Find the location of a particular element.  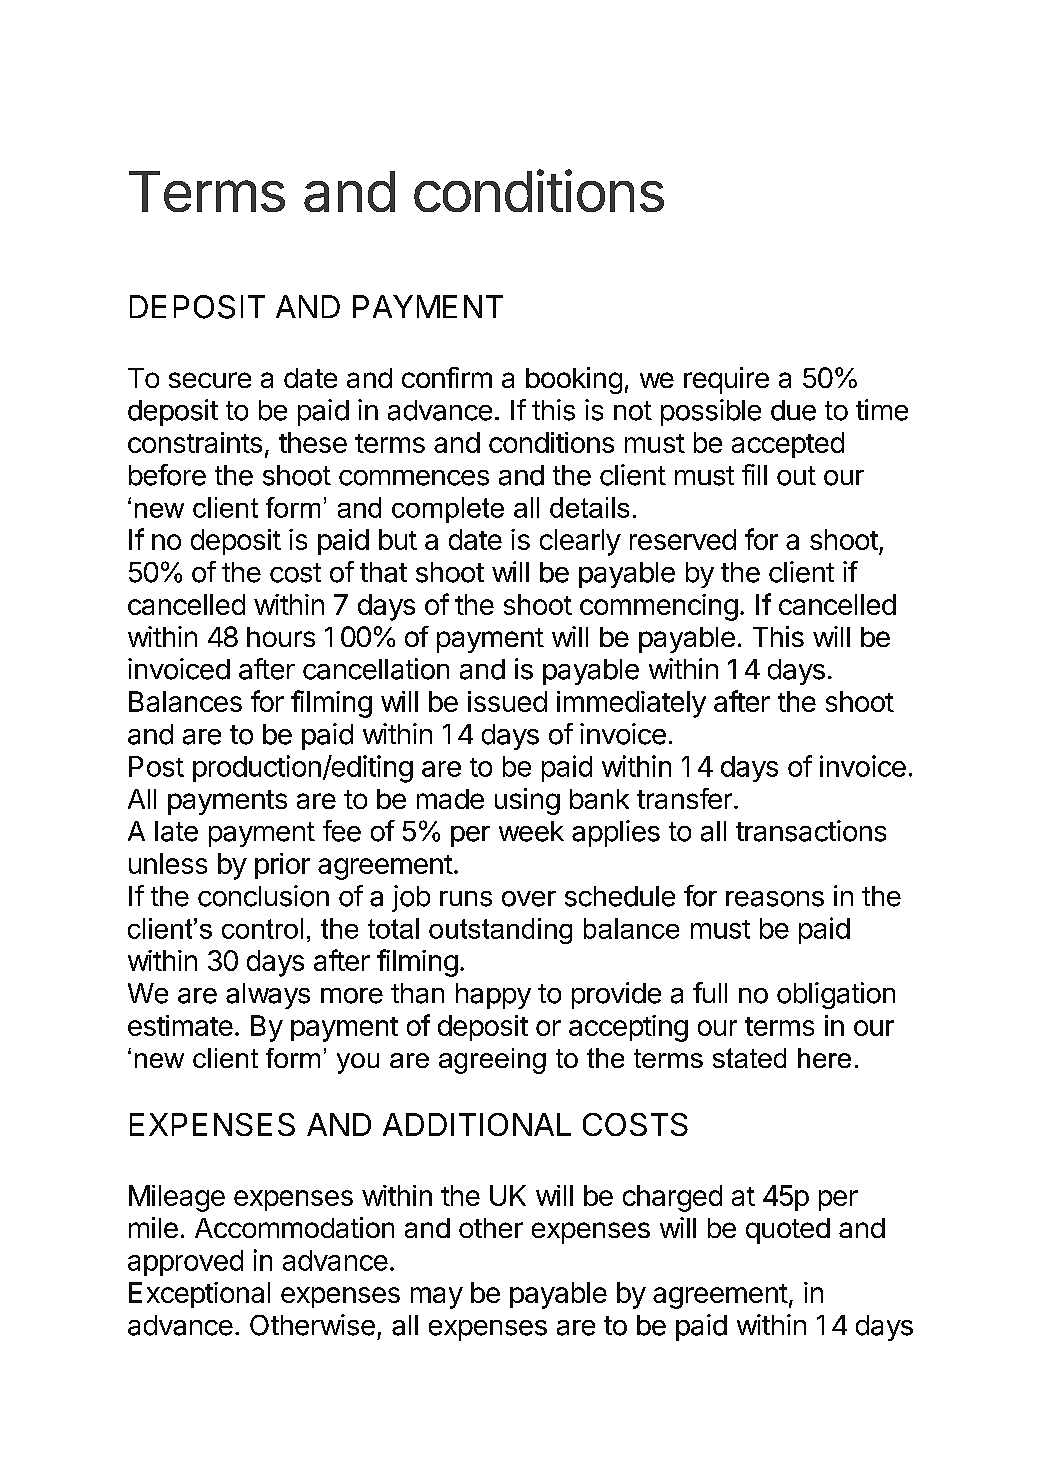

week is located at coordinates (531, 831).
